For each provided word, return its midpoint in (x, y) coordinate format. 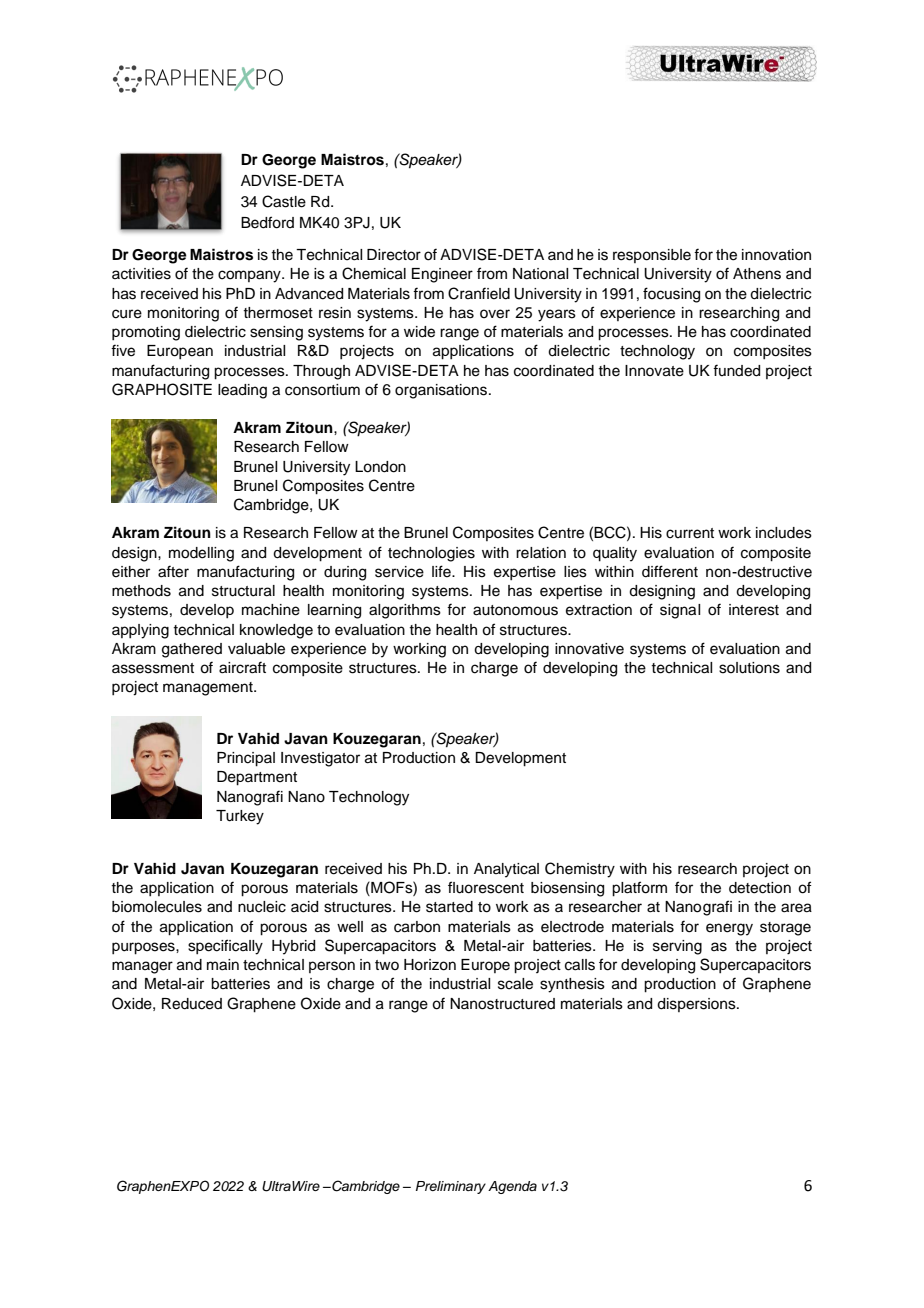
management (209, 689)
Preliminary (451, 1187)
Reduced (192, 1004)
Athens (757, 274)
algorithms (405, 611)
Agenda (512, 1187)
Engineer (442, 275)
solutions (749, 668)
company (250, 276)
